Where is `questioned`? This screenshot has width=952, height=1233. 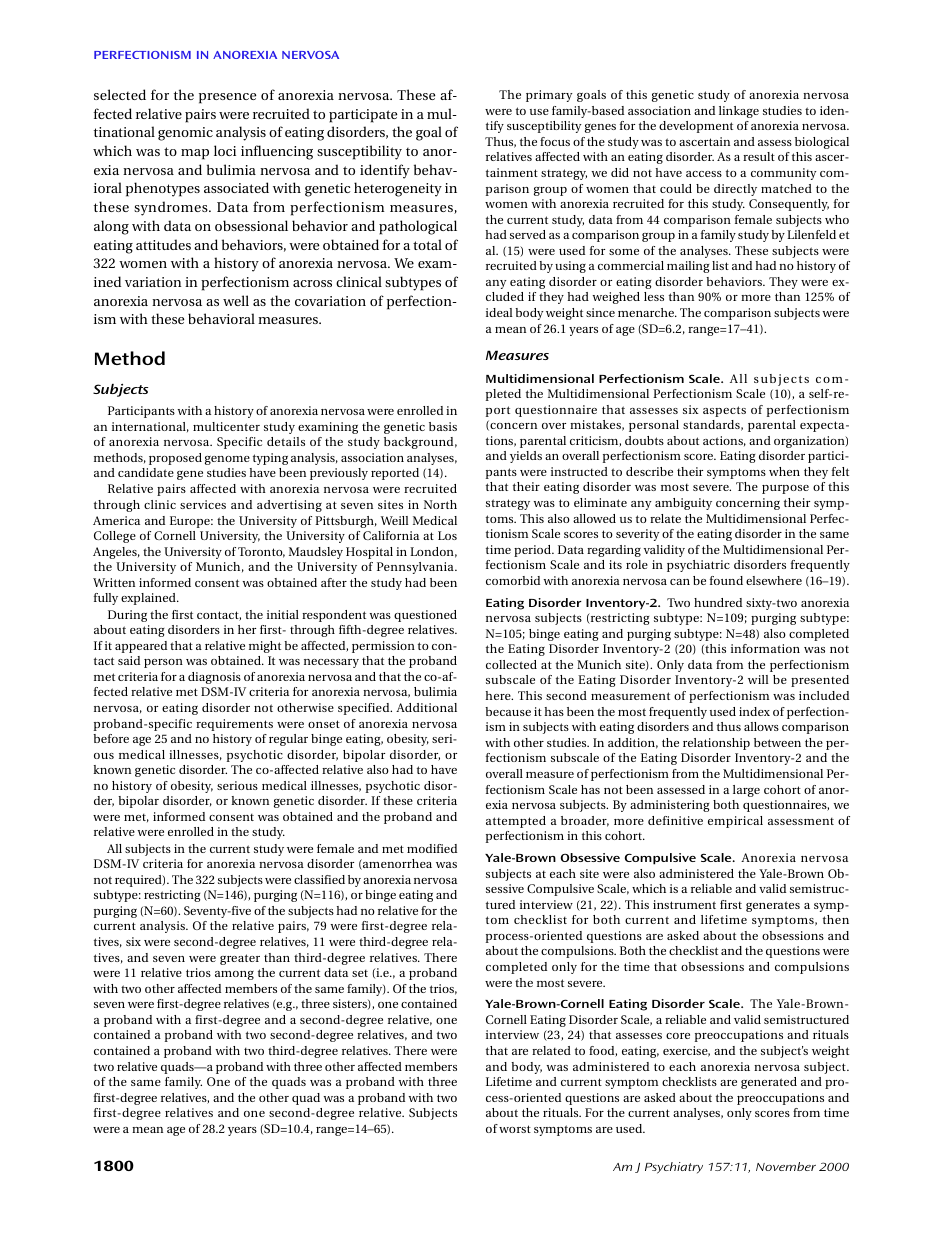
questioned is located at coordinates (425, 616).
